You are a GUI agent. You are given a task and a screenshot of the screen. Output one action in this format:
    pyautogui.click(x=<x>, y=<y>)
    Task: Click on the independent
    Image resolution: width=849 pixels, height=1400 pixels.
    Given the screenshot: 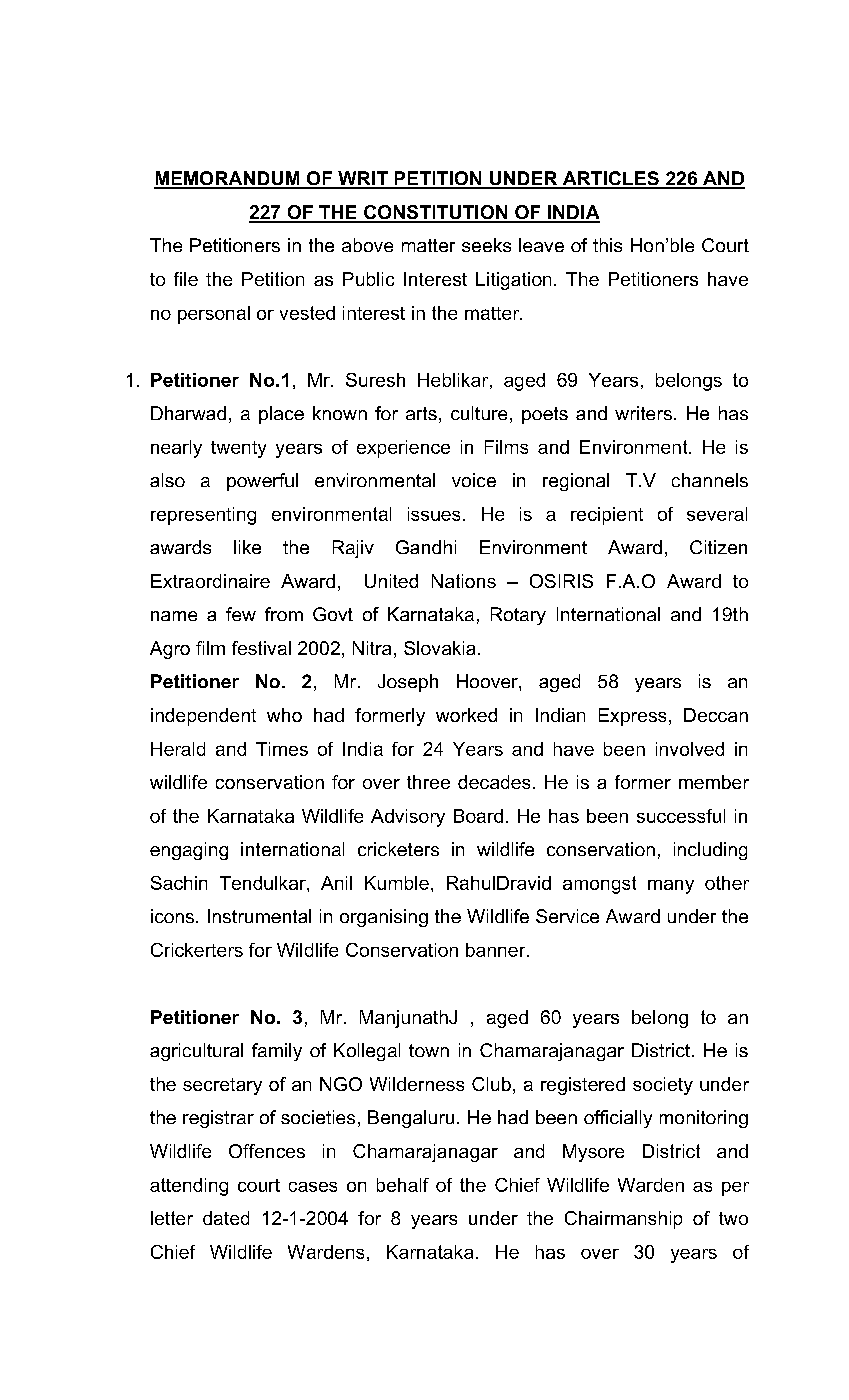 What is the action you would take?
    pyautogui.click(x=203, y=717)
